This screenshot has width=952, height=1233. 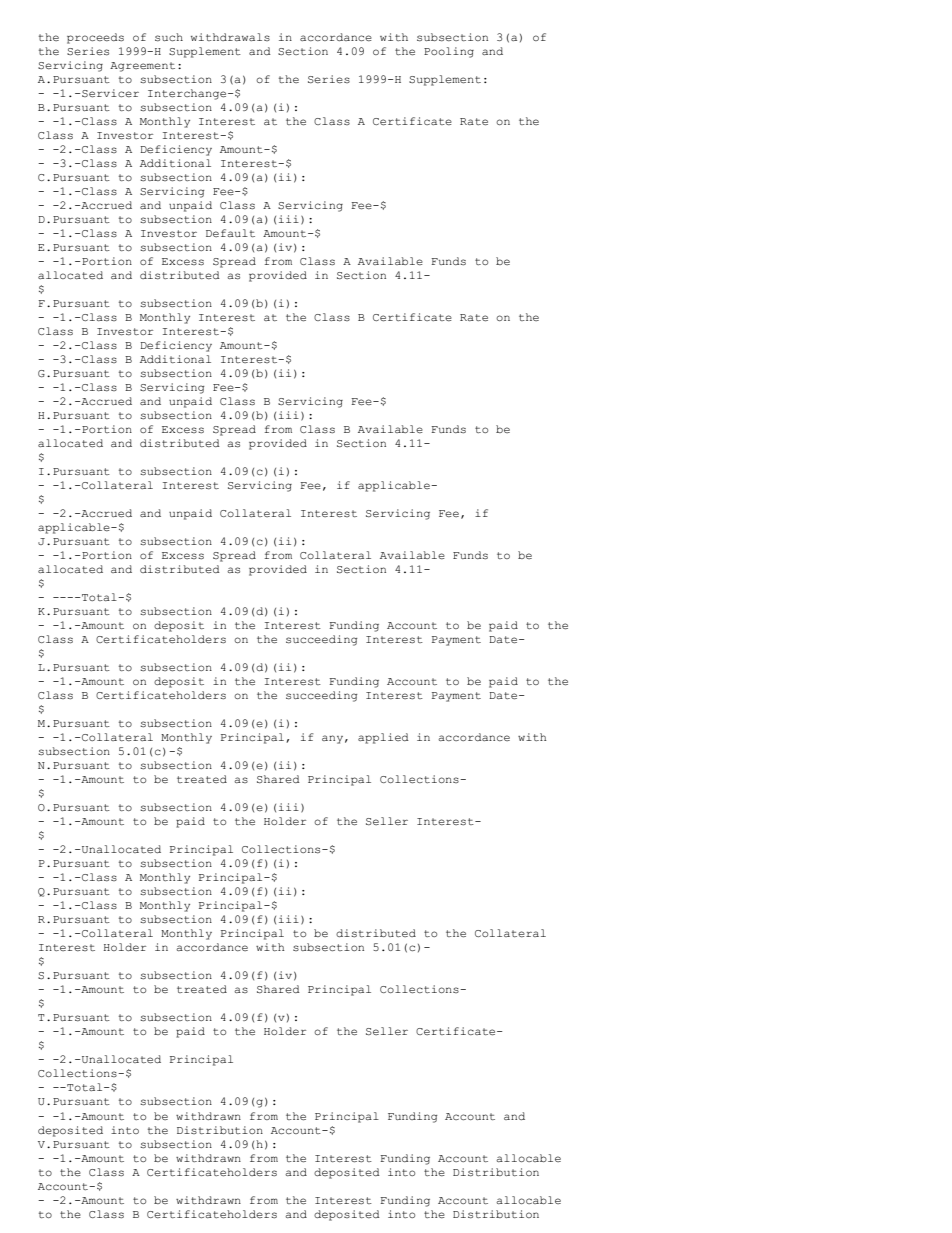 I want to click on Interchange, so click(x=188, y=94).
